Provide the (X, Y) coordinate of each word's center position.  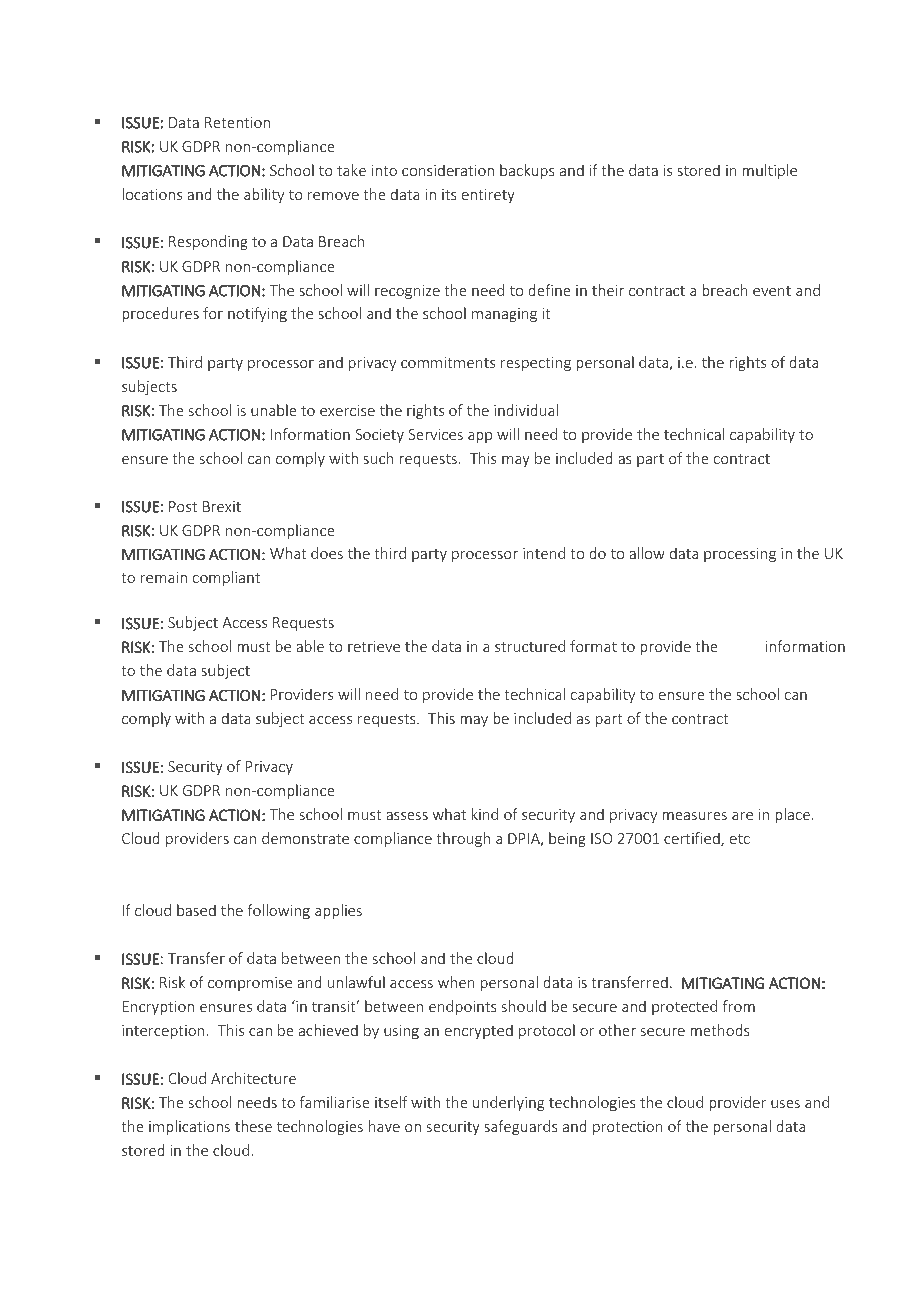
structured (530, 646)
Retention (237, 122)
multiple (769, 171)
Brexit (222, 506)
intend (544, 553)
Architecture (253, 1078)
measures (694, 816)
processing (740, 555)
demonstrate (305, 838)
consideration (448, 170)
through (463, 839)
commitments (448, 362)
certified (693, 839)
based (196, 910)
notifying (257, 314)
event (772, 291)
